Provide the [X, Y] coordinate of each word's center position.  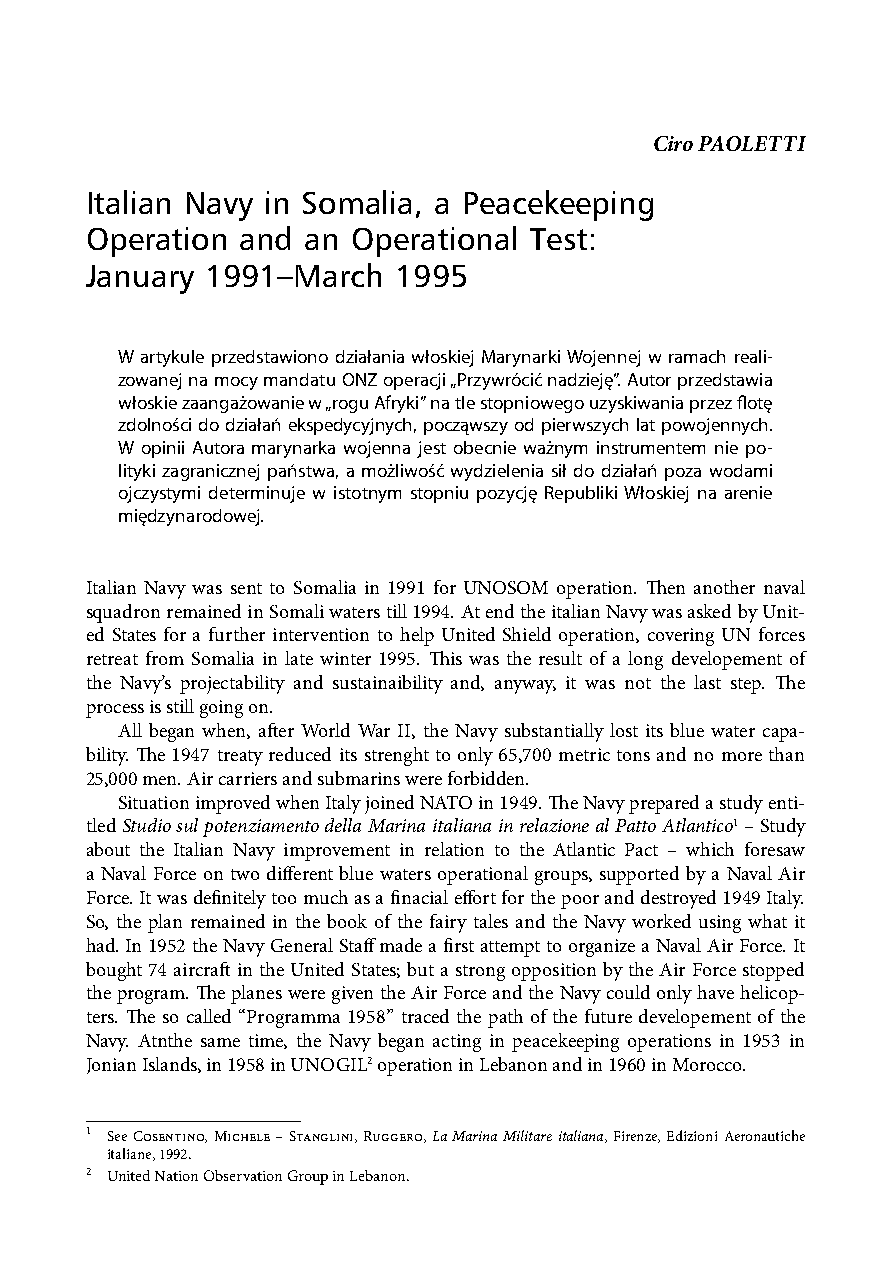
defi [208, 897]
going [221, 709]
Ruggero [394, 1137]
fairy [448, 923]
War [374, 730]
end [500, 611]
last [707, 682]
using [720, 924]
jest [431, 449]
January [140, 279]
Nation [176, 1176]
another [724, 587]
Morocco [709, 1064]
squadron [123, 613]
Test [558, 239]
